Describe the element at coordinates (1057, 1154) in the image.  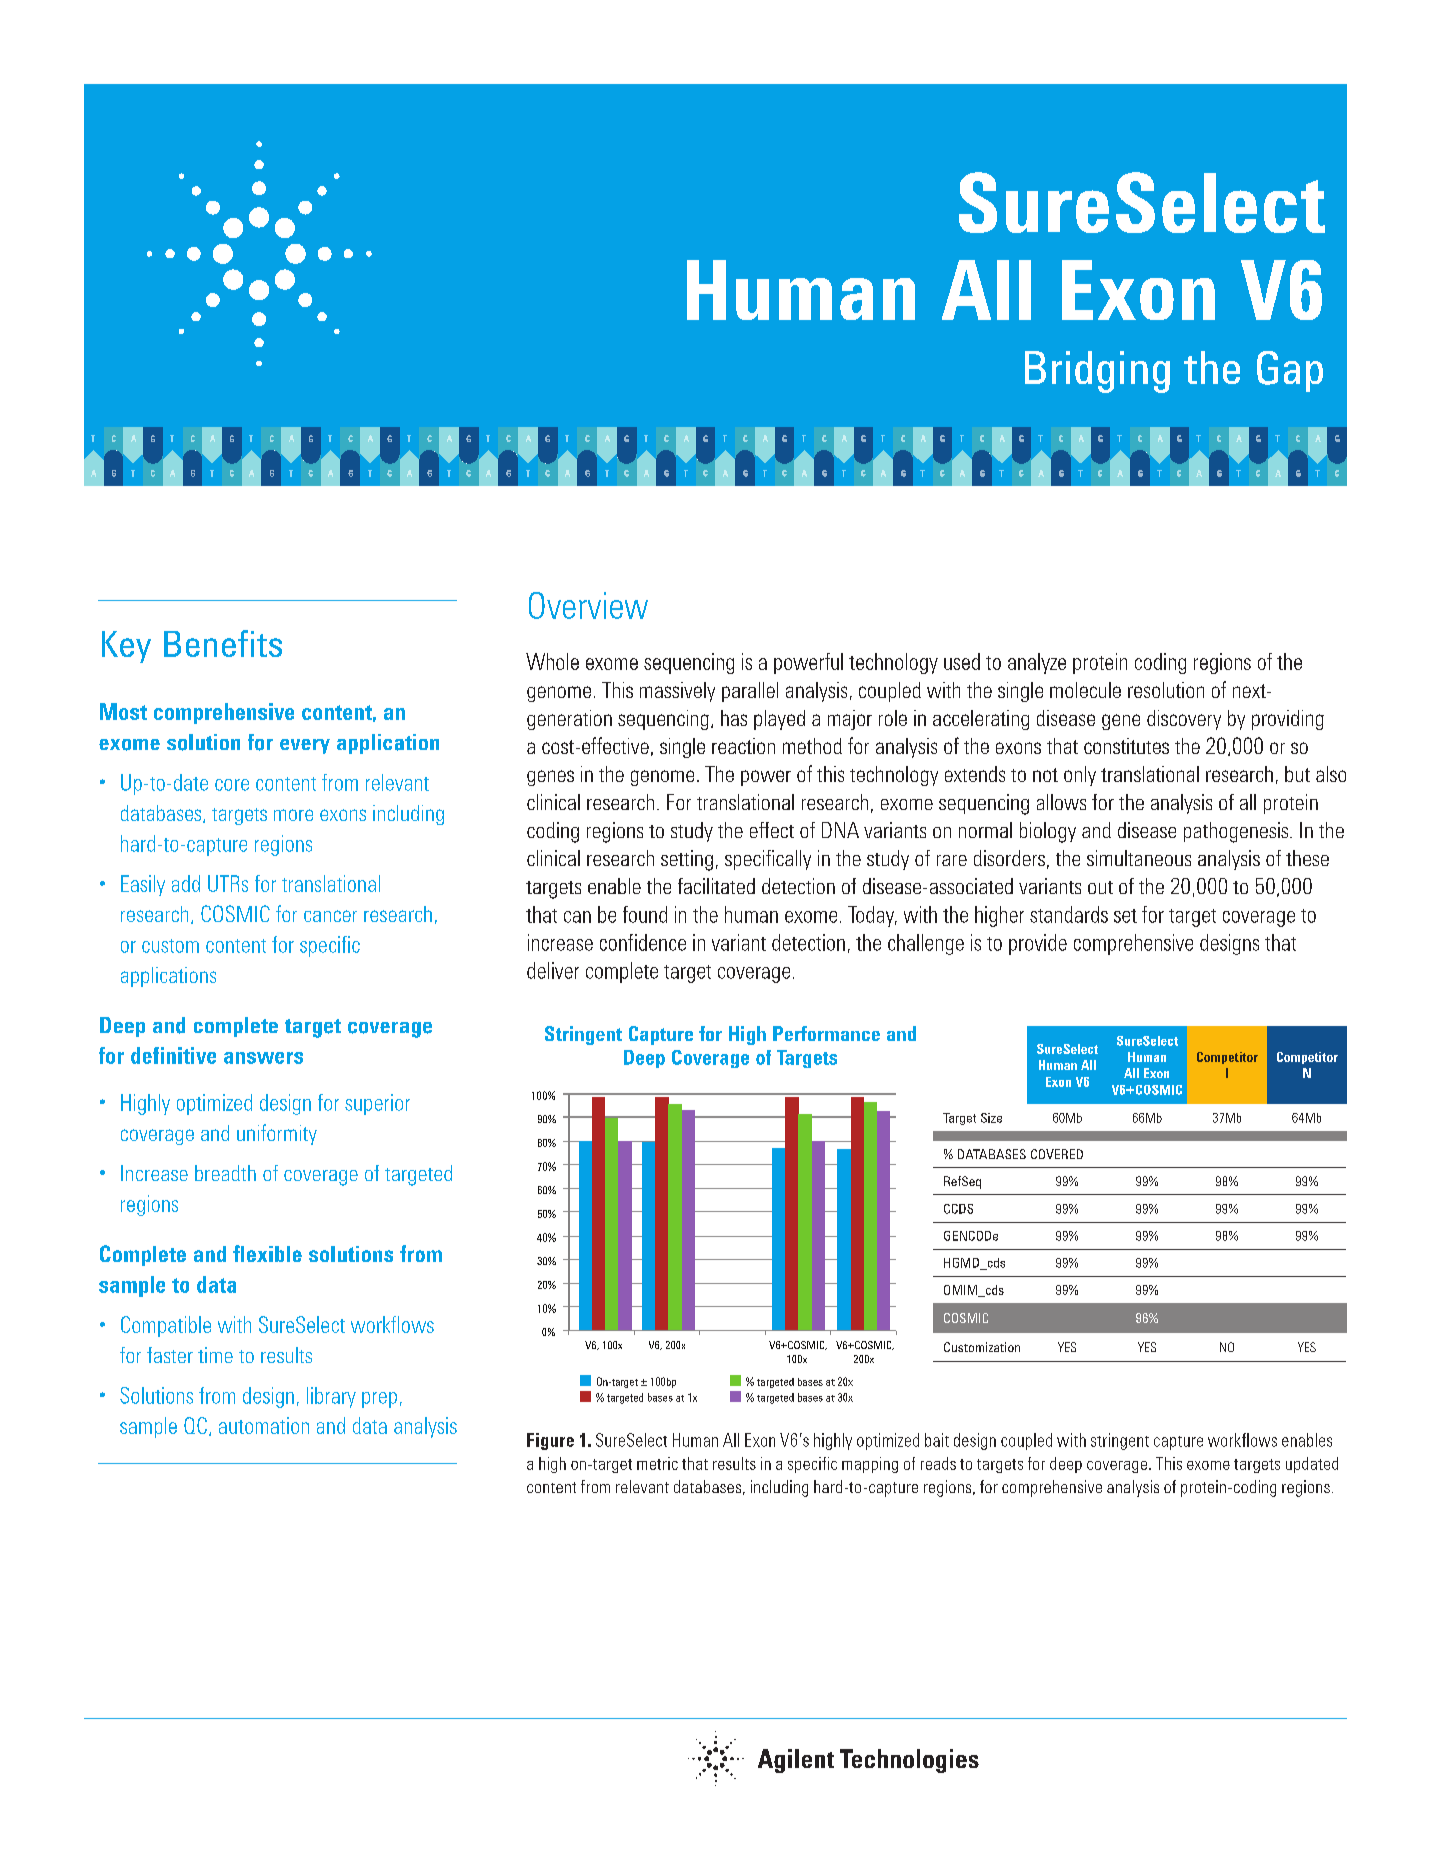
I see `COVERED` at that location.
